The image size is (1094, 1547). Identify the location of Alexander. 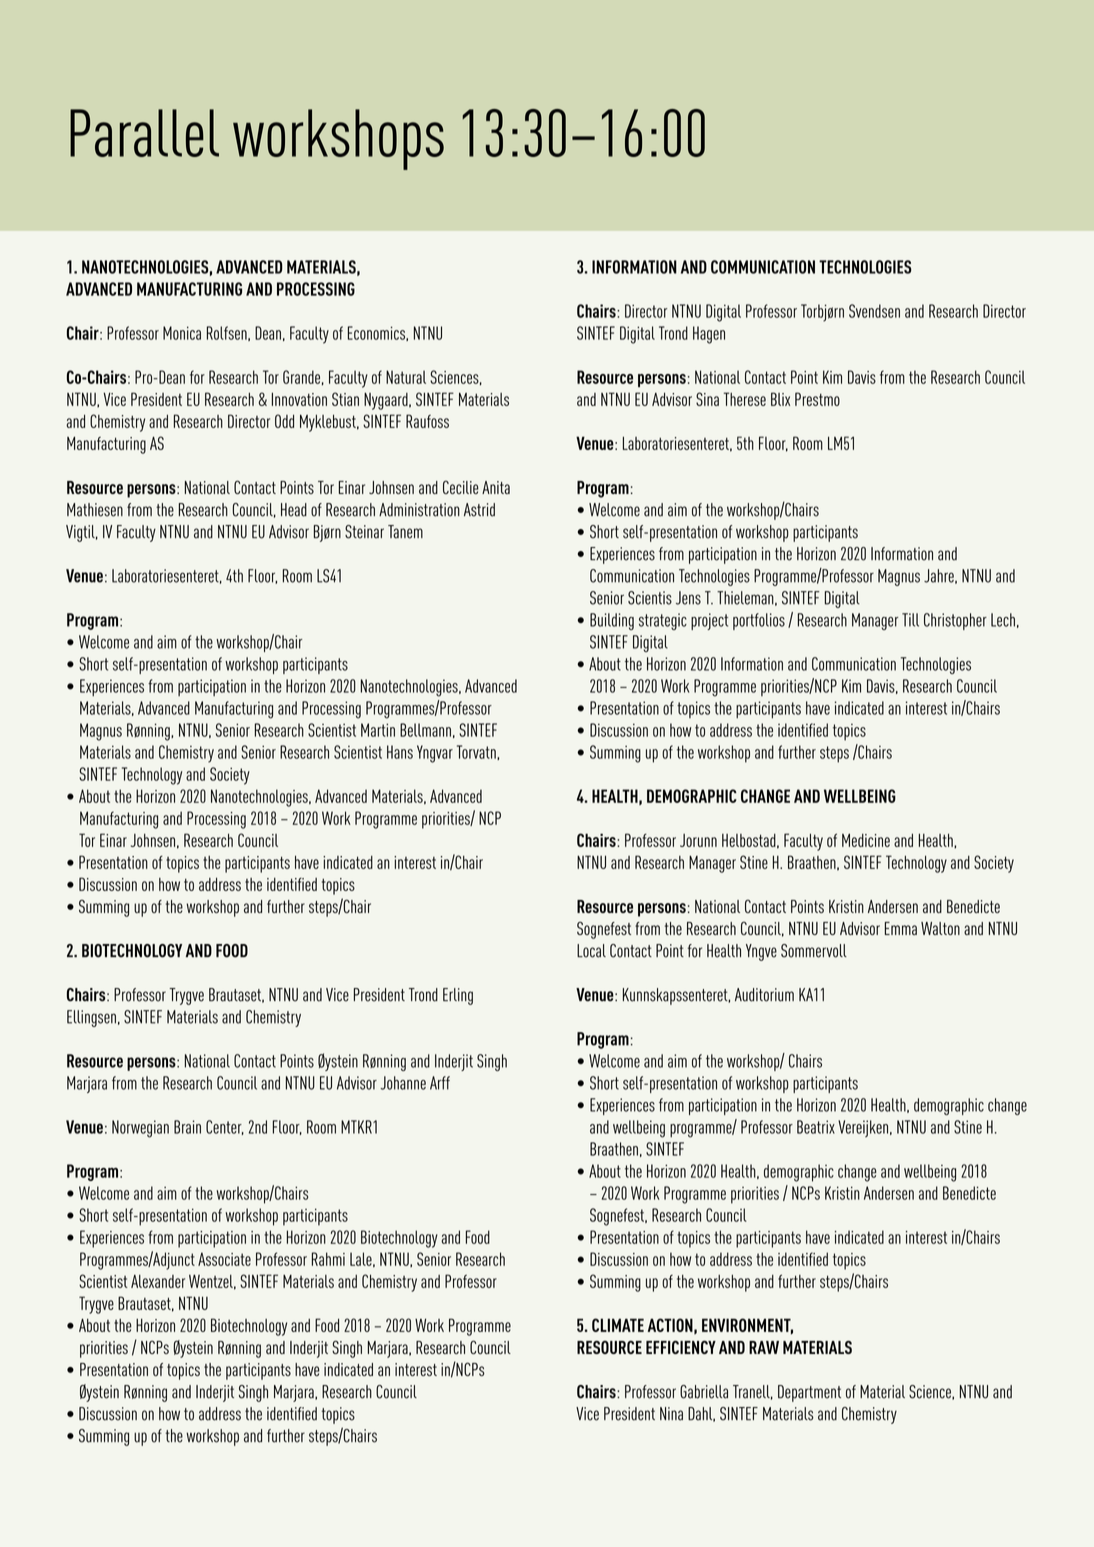
(158, 1281).
